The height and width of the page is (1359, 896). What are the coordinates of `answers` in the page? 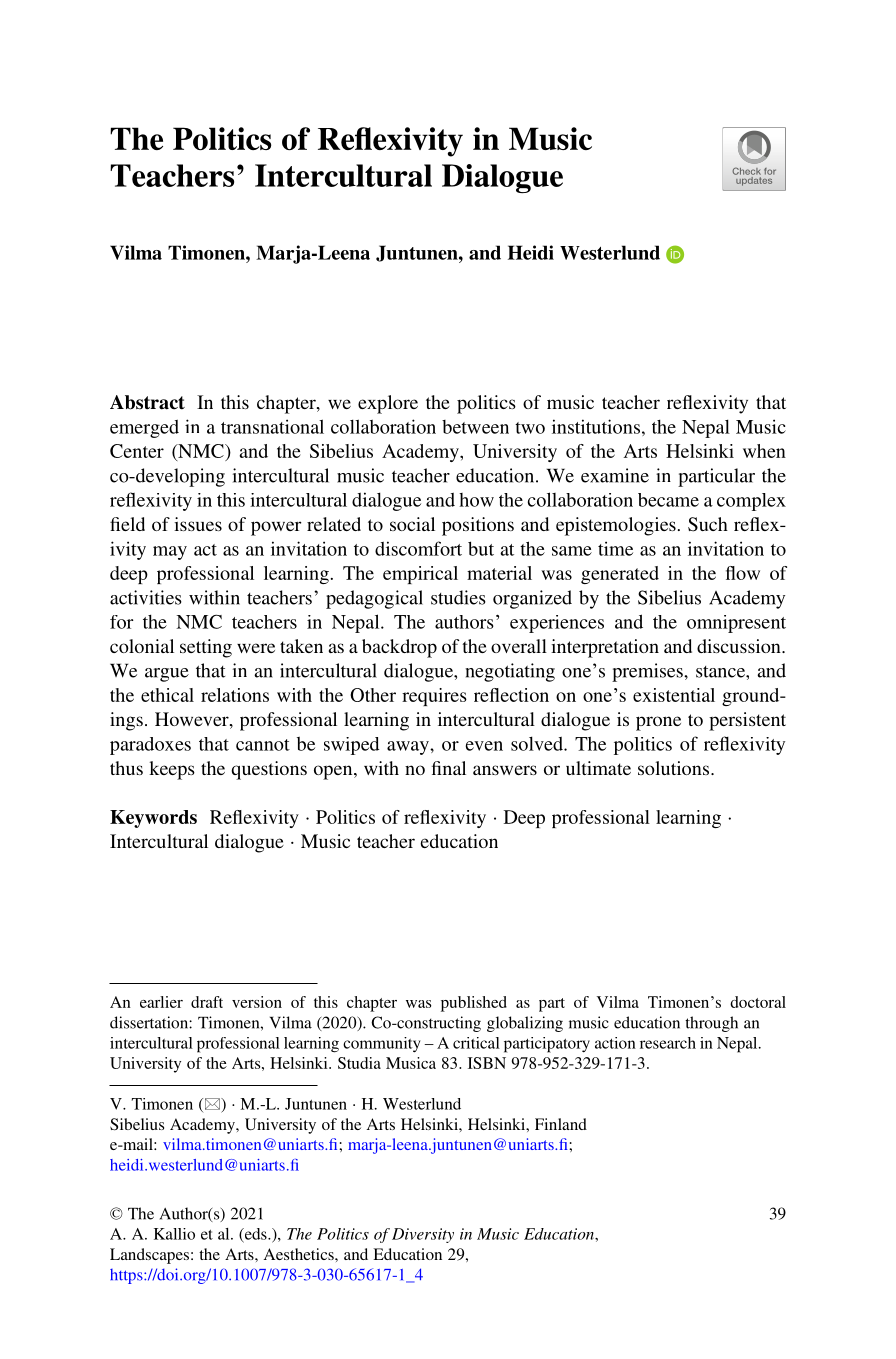 It's located at (505, 770).
